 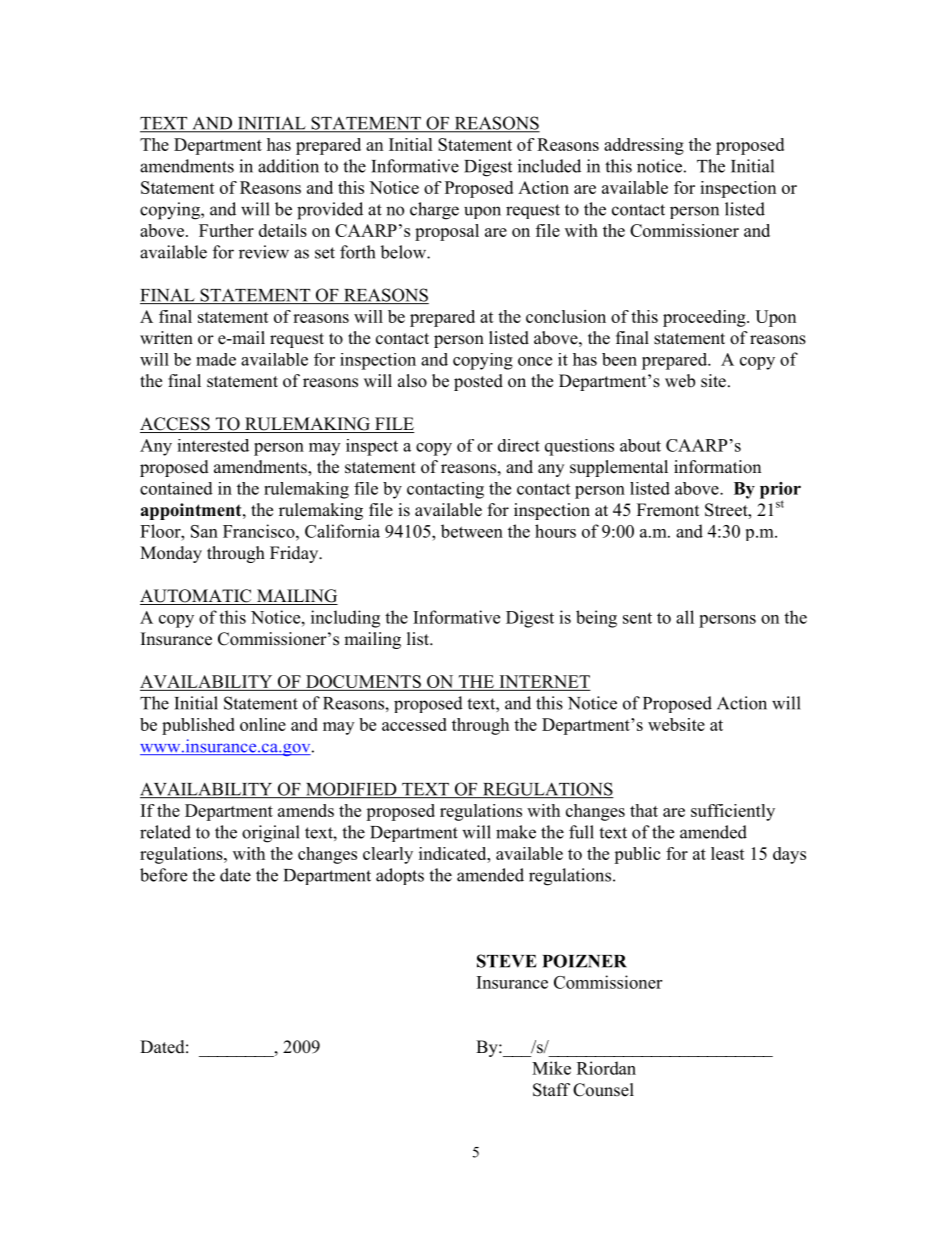 I want to click on before, so click(x=163, y=875).
